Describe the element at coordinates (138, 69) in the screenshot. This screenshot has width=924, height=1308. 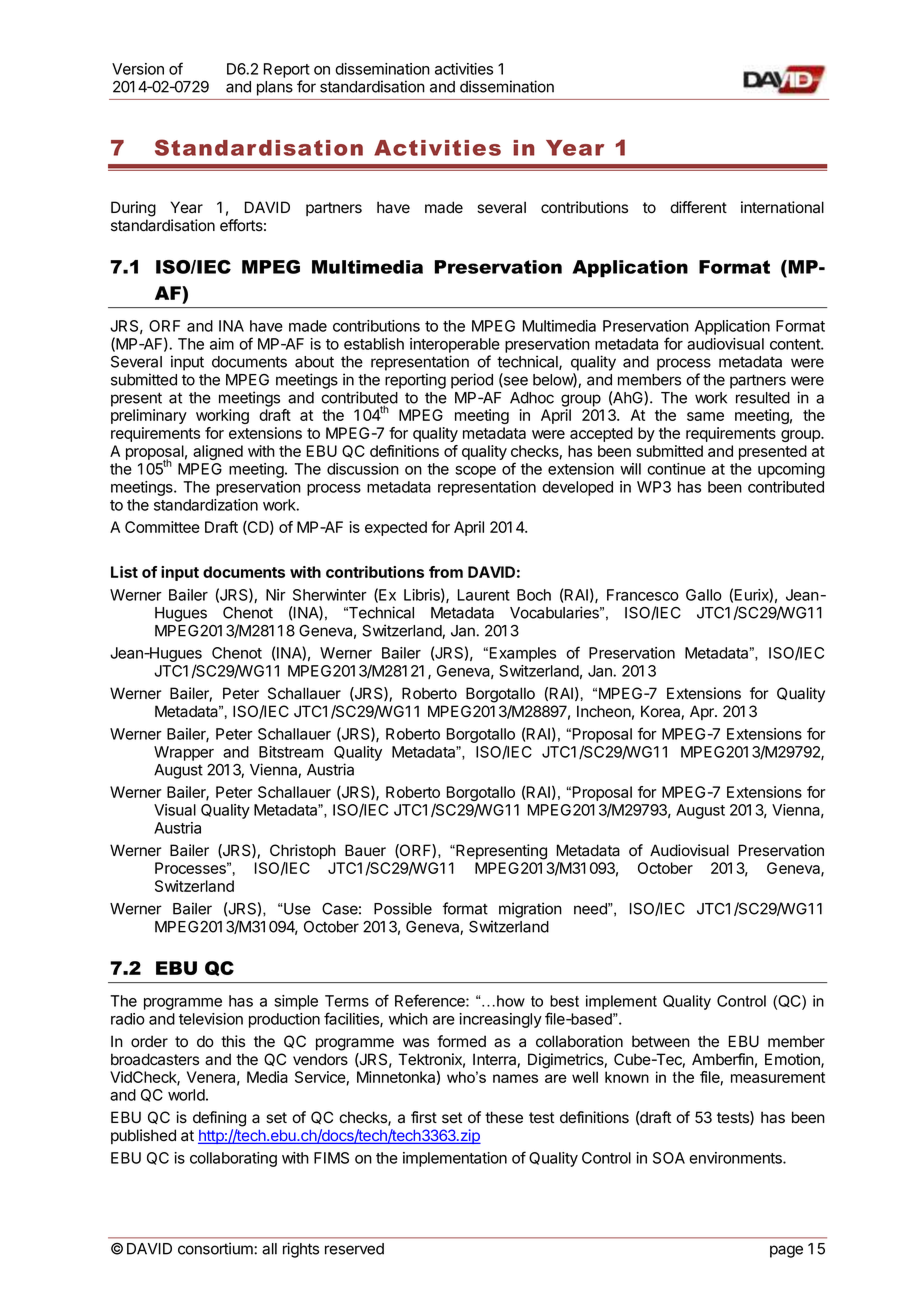
I see `Version` at that location.
